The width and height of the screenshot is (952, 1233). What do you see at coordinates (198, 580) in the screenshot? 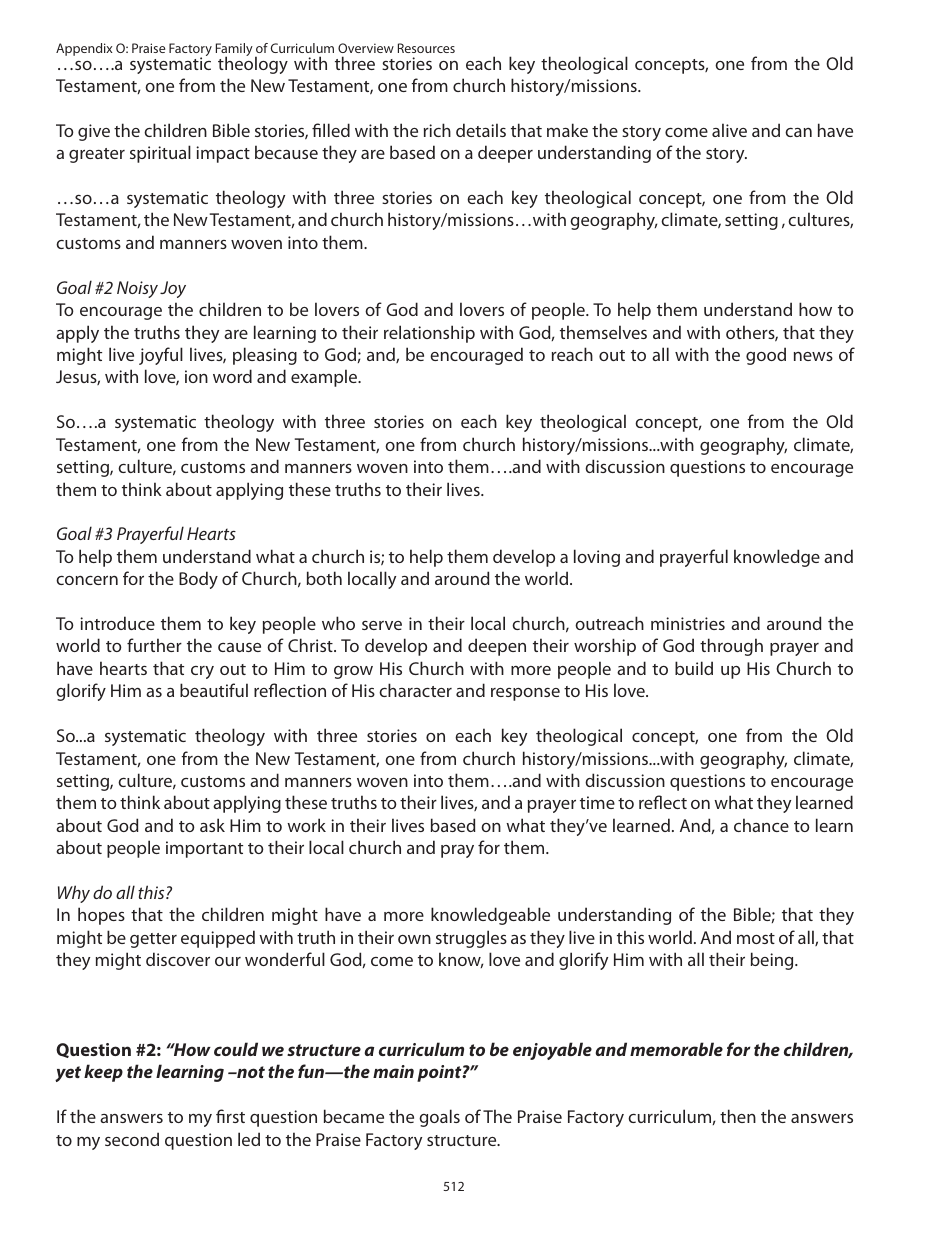
I see `Body` at bounding box center [198, 580].
